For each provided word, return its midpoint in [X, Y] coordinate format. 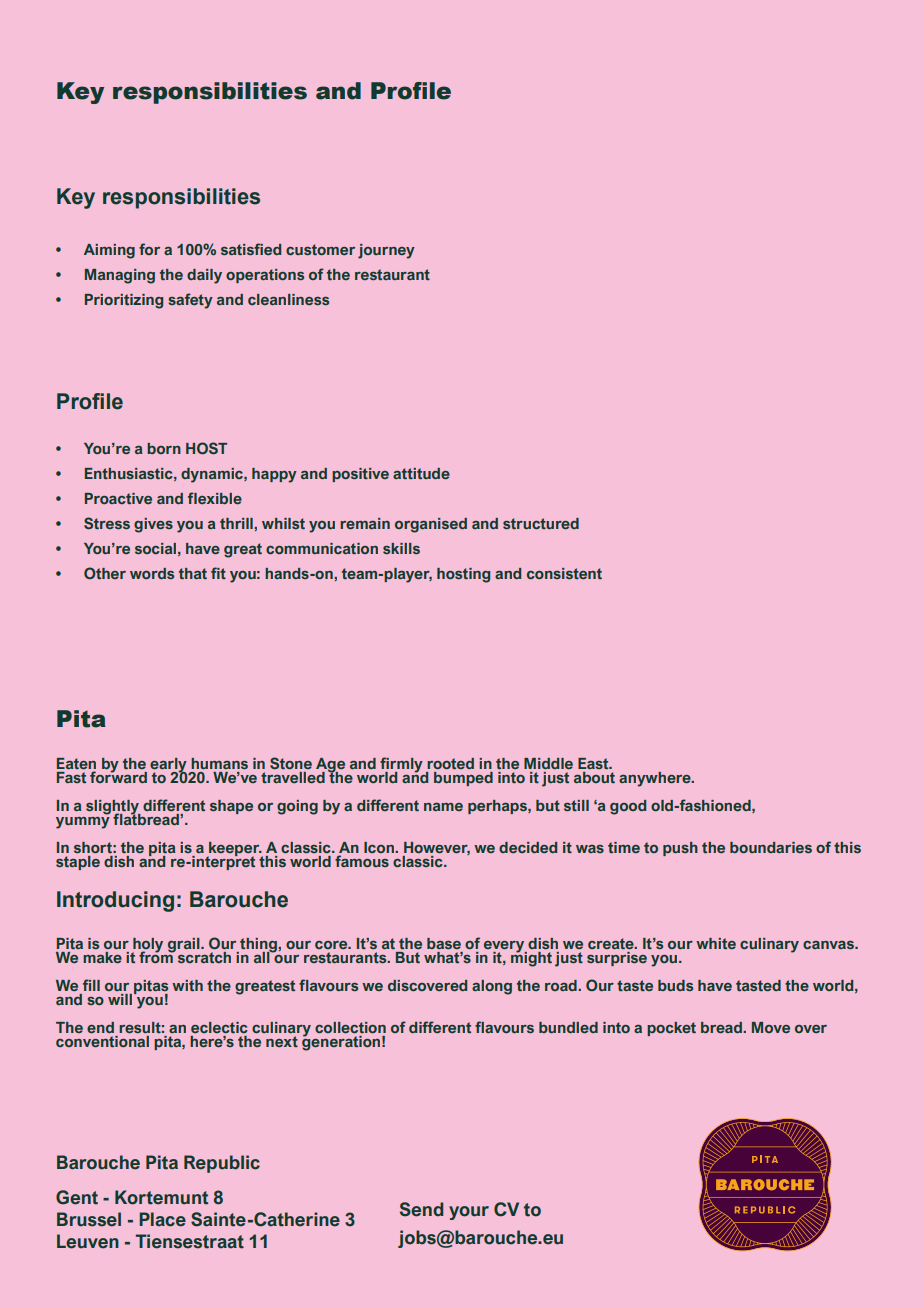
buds [675, 985]
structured [541, 523]
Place [162, 1219]
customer [320, 249]
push [680, 849]
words [152, 573]
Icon [380, 847]
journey [386, 251]
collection [350, 1027]
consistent [564, 573]
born [164, 448]
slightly [113, 808]
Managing [120, 276]
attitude [421, 473]
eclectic [219, 1027]
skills [401, 548]
